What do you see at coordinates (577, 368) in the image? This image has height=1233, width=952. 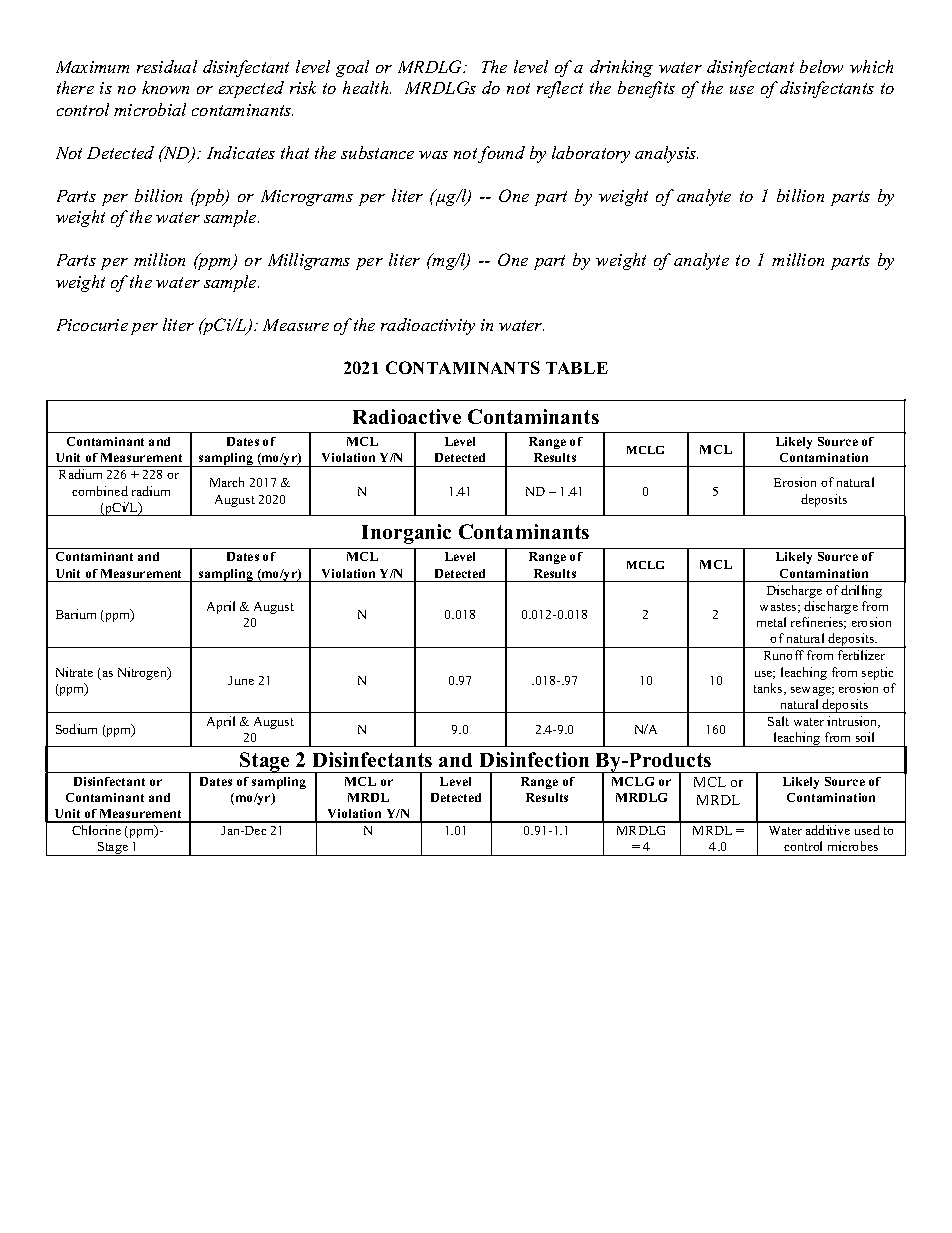 I see `TABLE` at bounding box center [577, 368].
